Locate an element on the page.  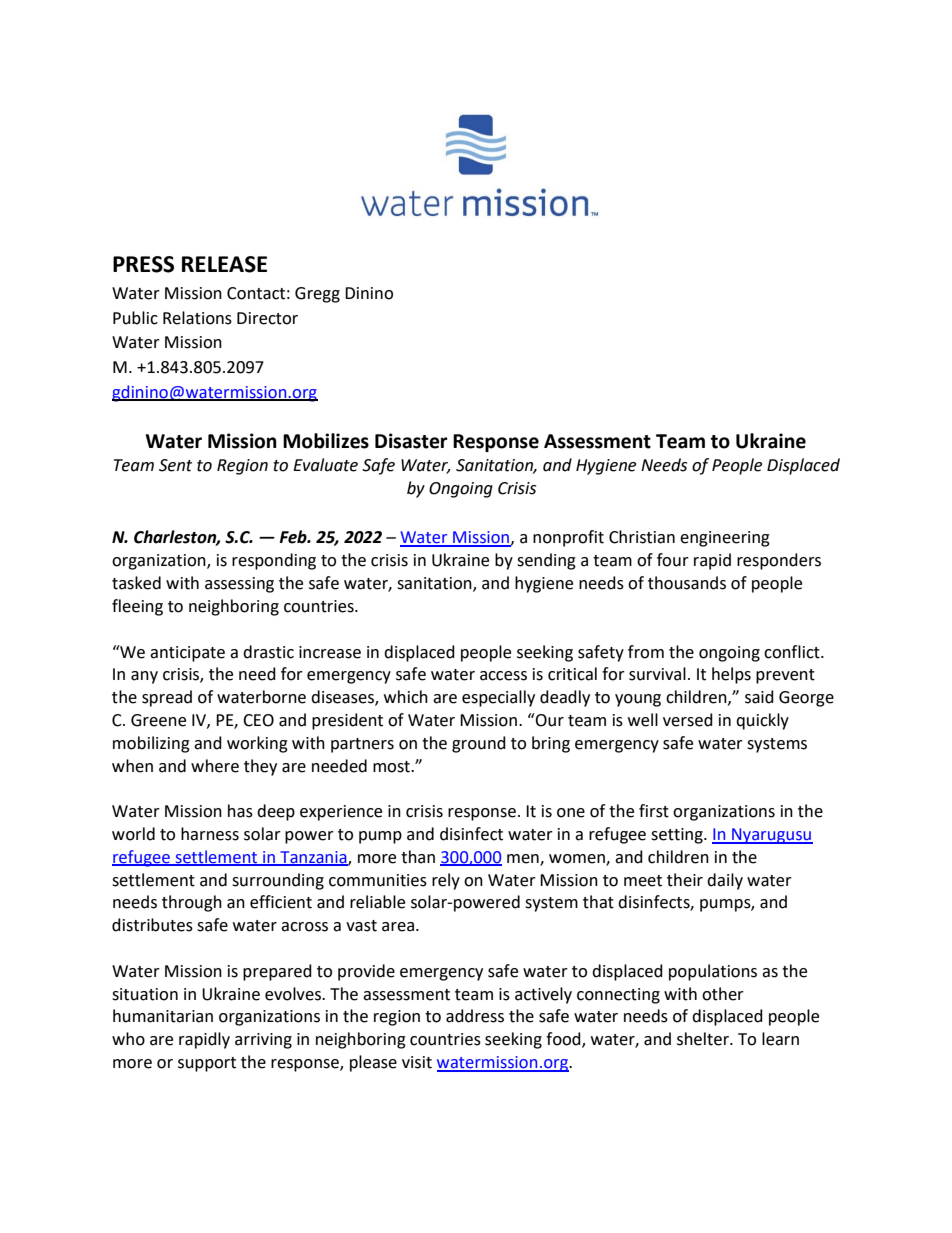
support is located at coordinates (207, 1064).
